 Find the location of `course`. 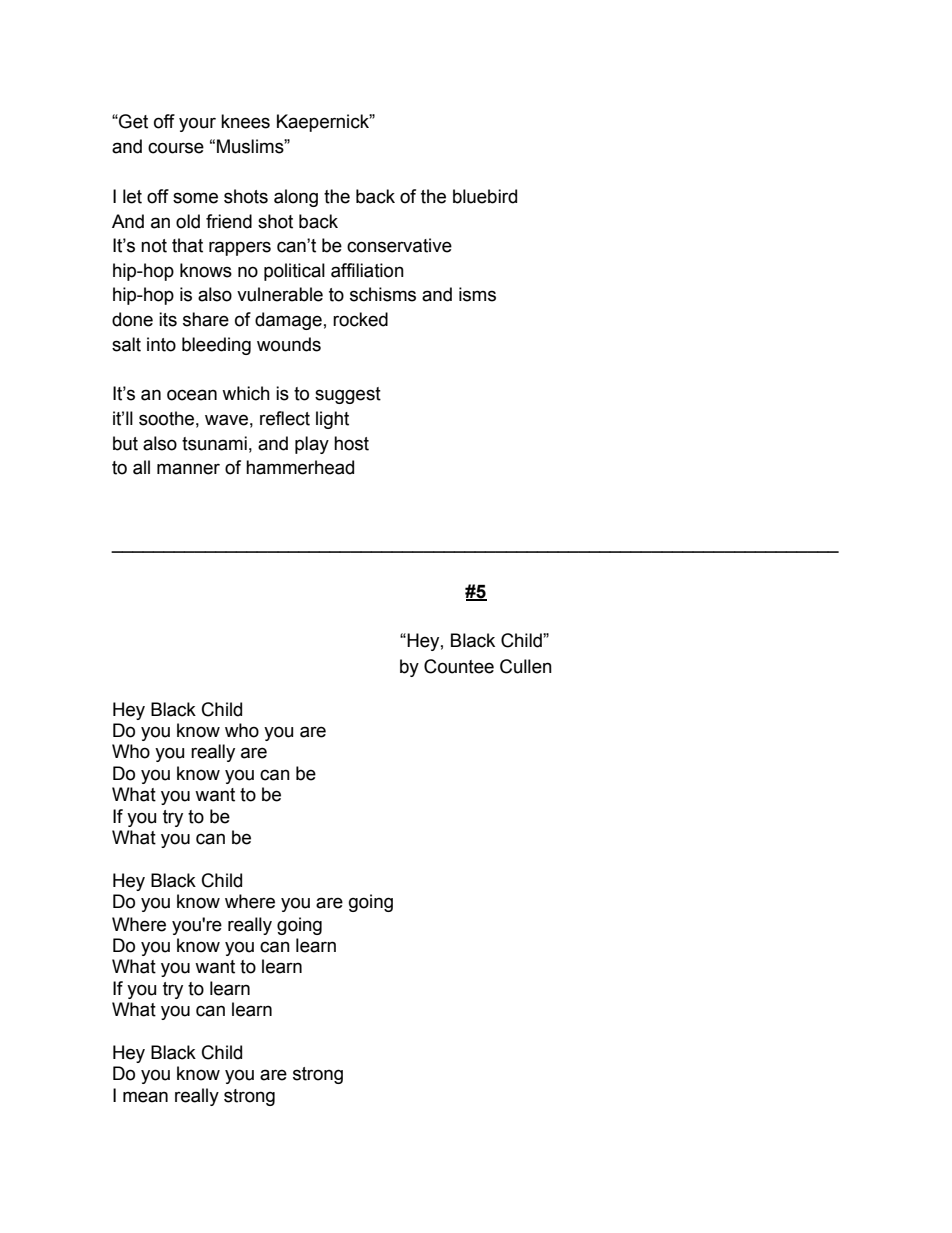

course is located at coordinates (176, 148).
